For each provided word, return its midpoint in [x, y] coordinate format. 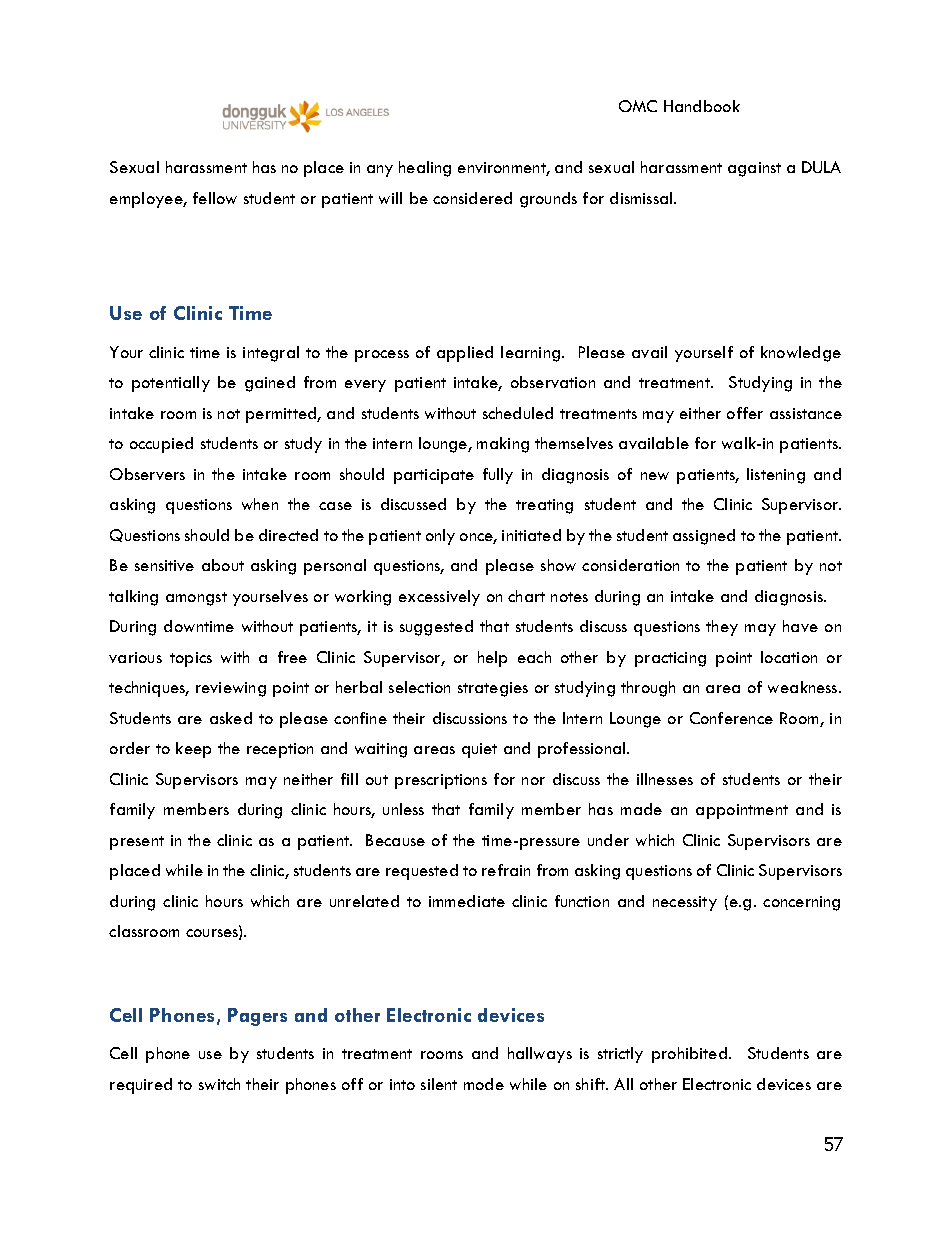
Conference [731, 718]
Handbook [702, 106]
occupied [161, 445]
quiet [479, 750]
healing [425, 169]
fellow [215, 198]
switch [219, 1084]
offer [745, 413]
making [503, 445]
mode [484, 1084]
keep [193, 750]
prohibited [691, 1055]
